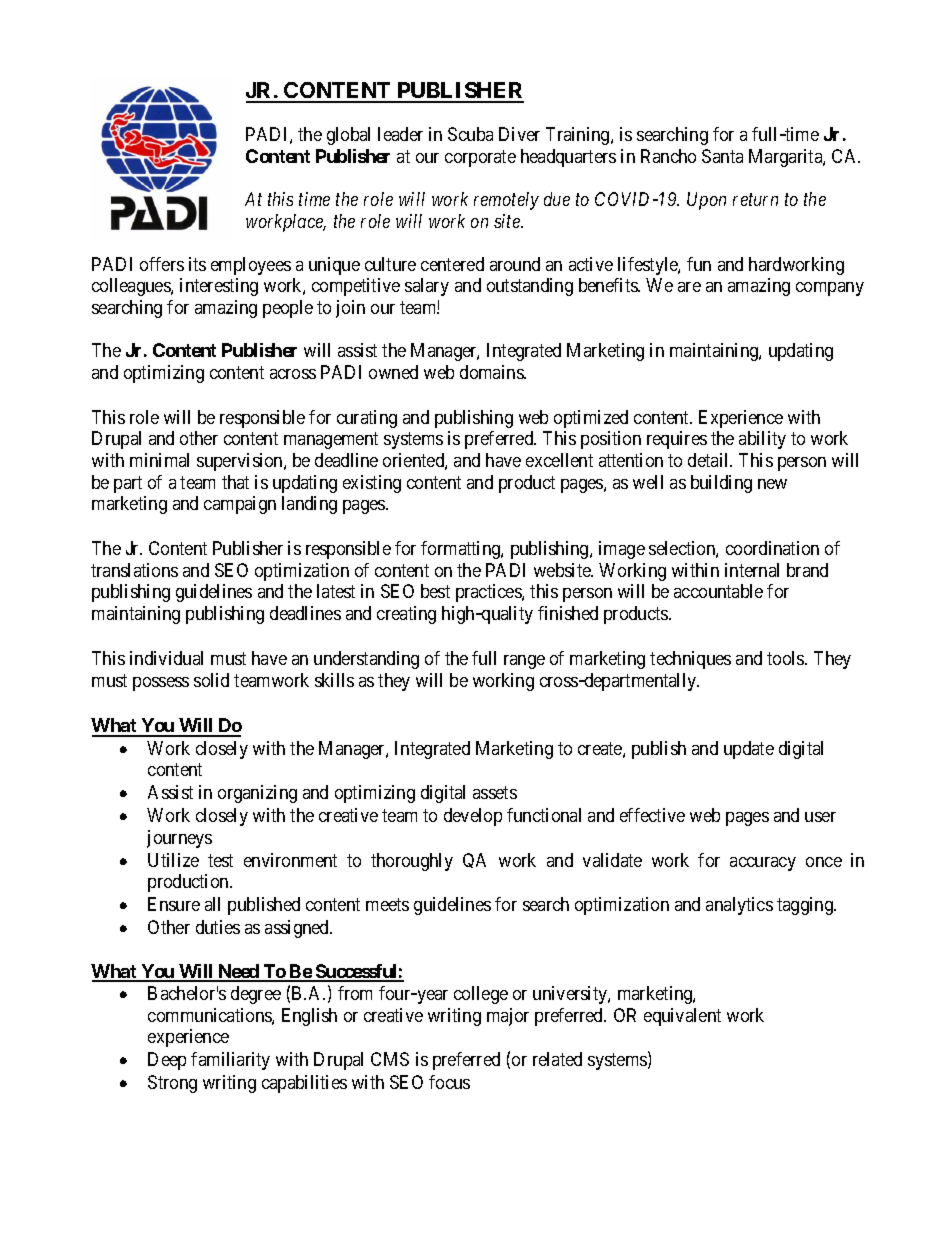 This document has height=1239, width=952. I want to click on Santa, so click(722, 156).
